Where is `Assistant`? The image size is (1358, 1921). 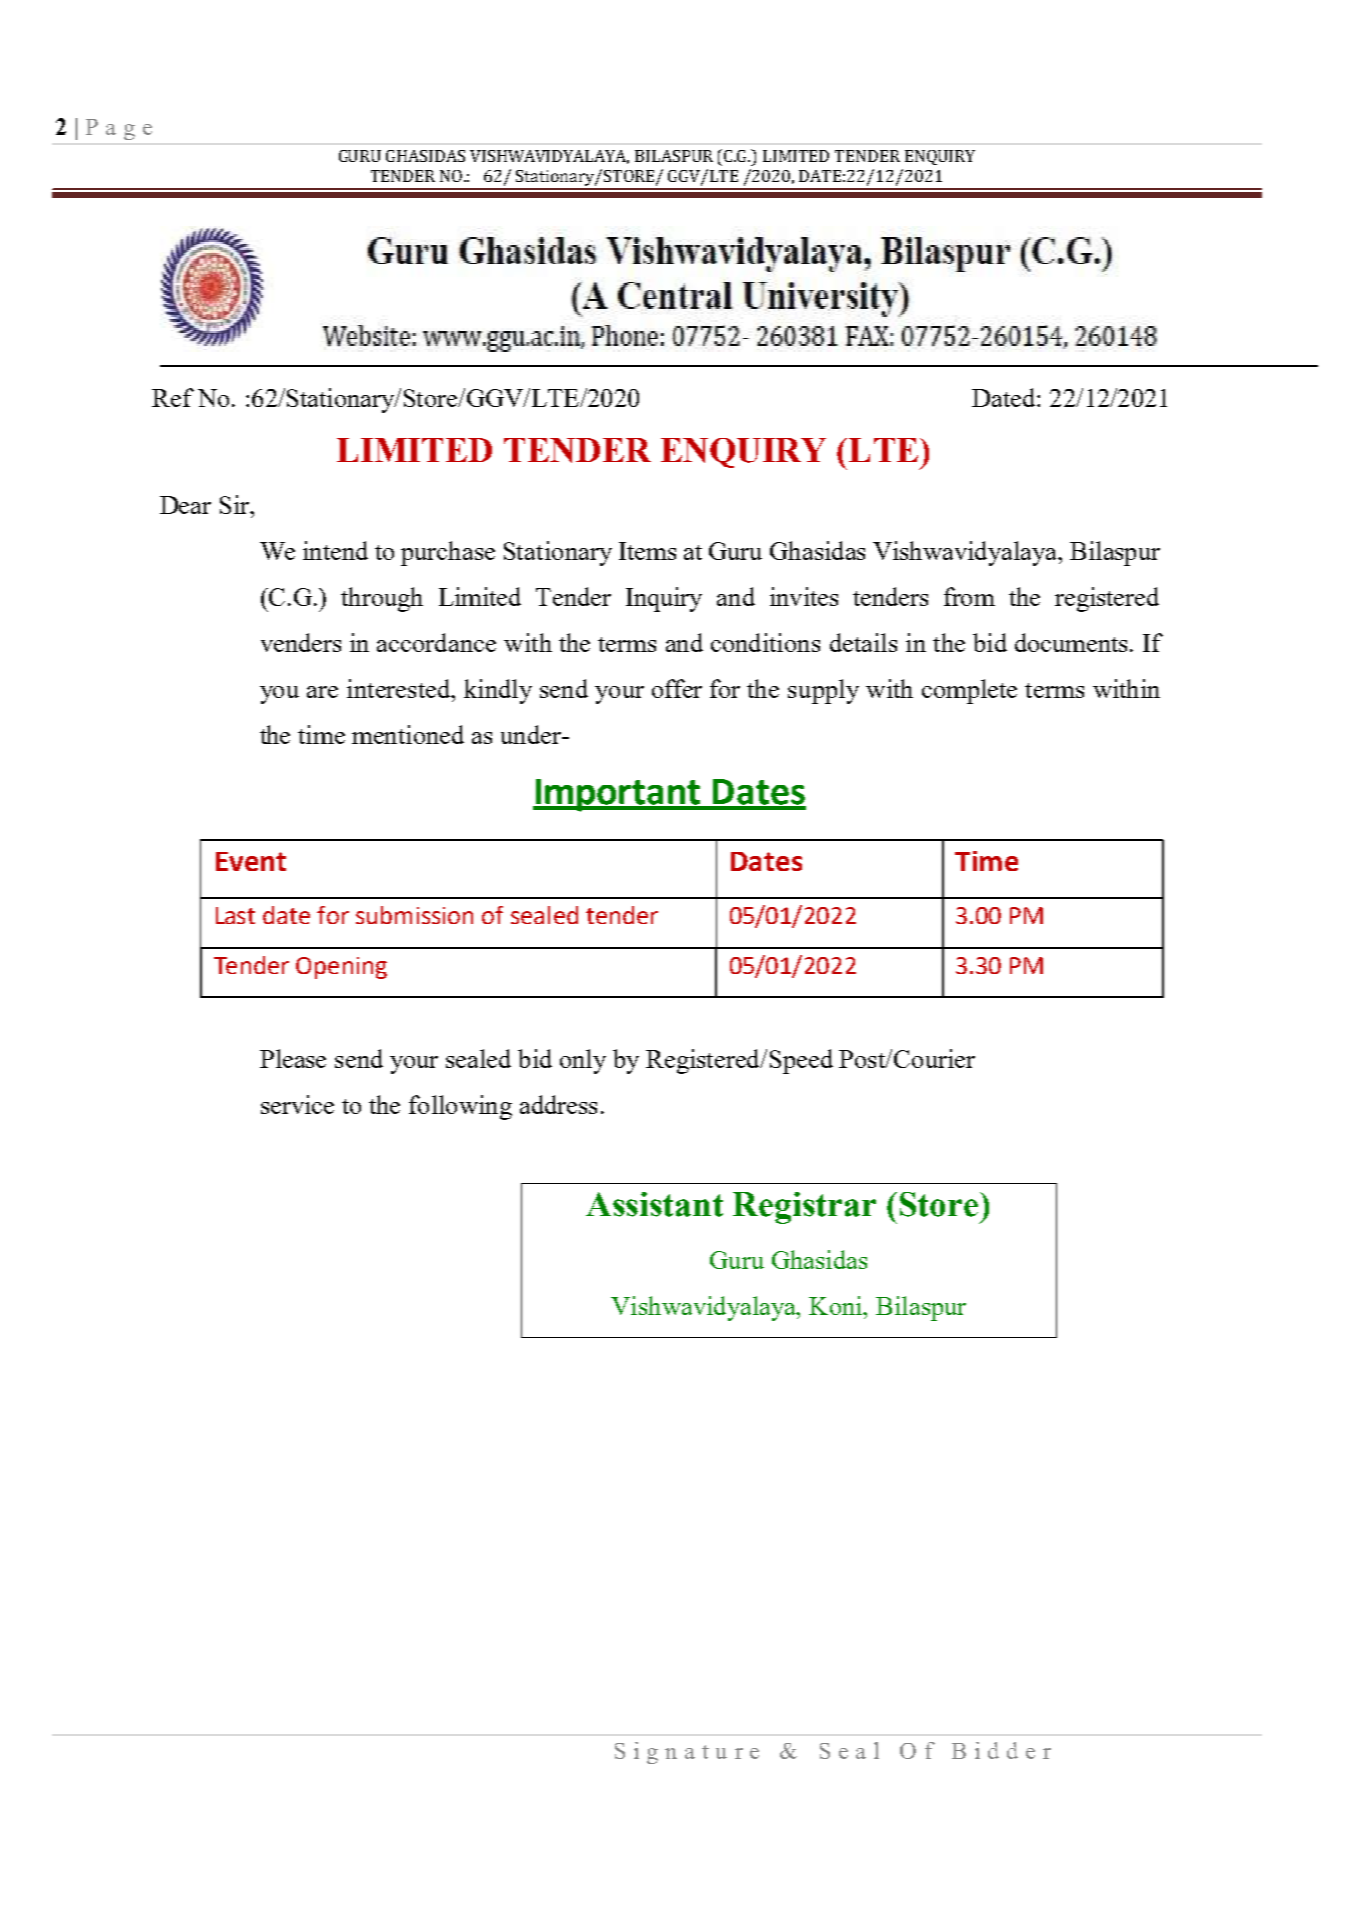
Assistant is located at coordinates (654, 1204).
